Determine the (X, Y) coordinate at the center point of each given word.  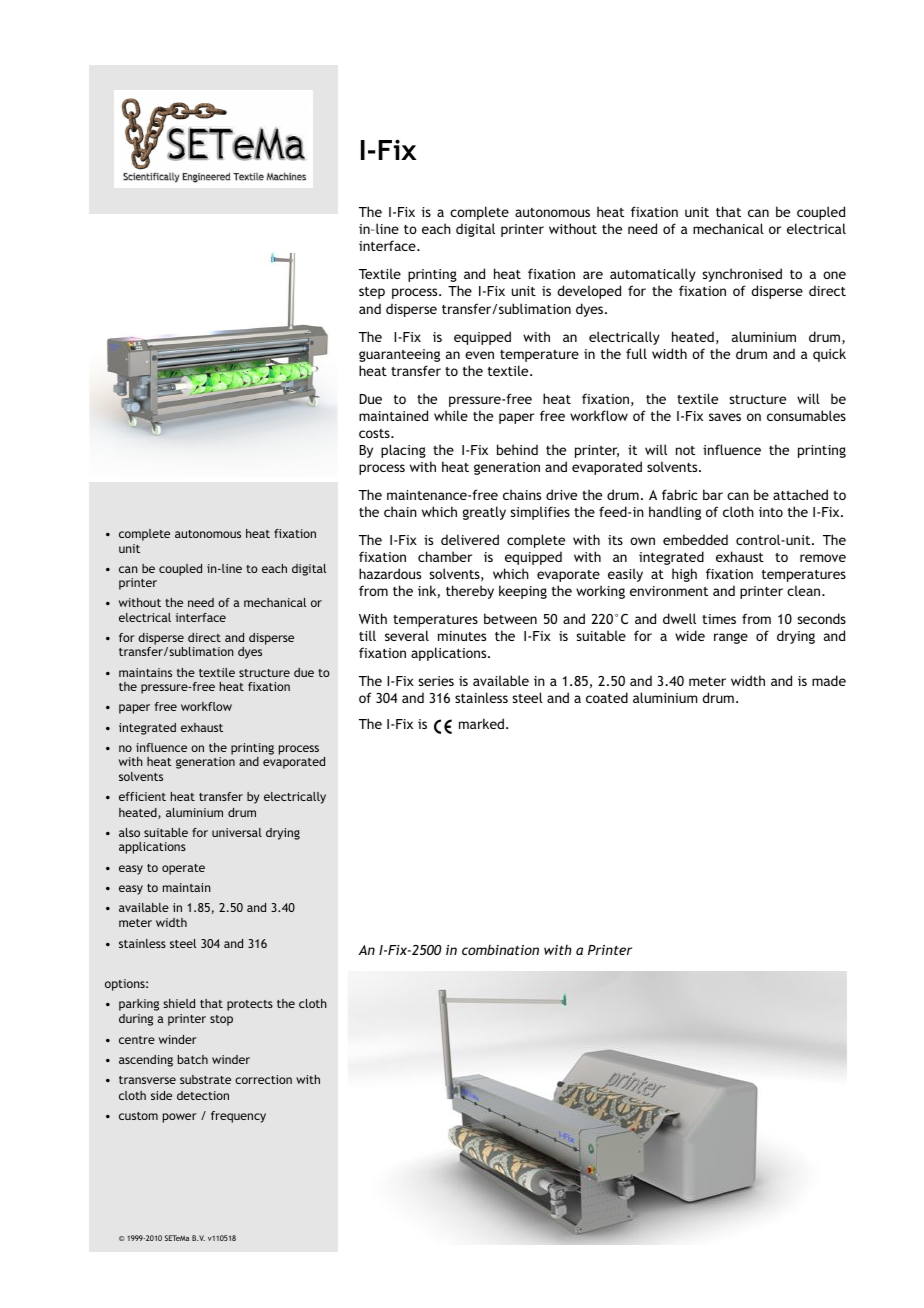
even (479, 355)
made (829, 680)
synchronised (742, 275)
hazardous (390, 573)
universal (237, 832)
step (372, 293)
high (684, 575)
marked (481, 723)
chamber (445, 556)
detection (203, 1095)
